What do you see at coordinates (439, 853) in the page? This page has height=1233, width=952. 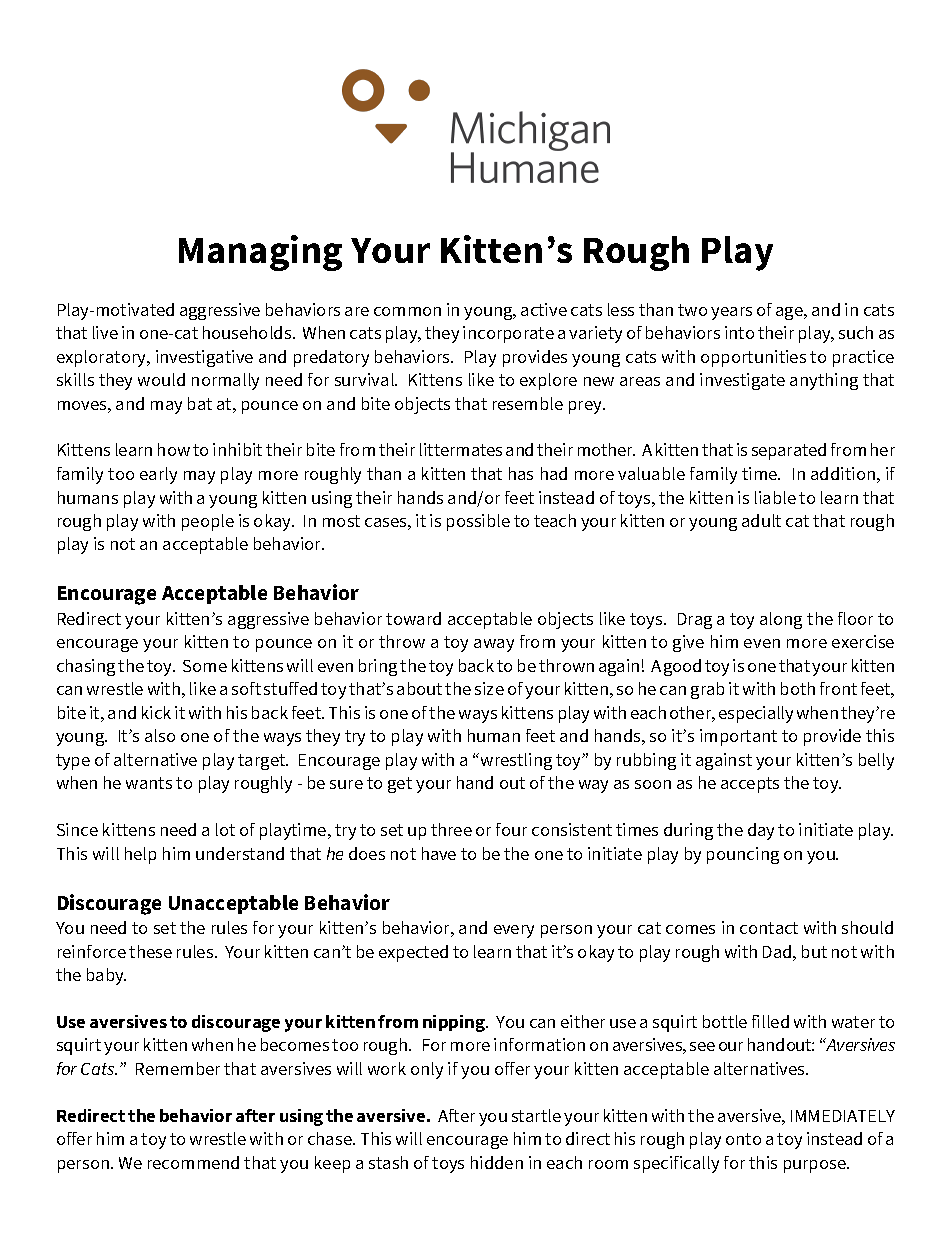 I see `have` at bounding box center [439, 853].
